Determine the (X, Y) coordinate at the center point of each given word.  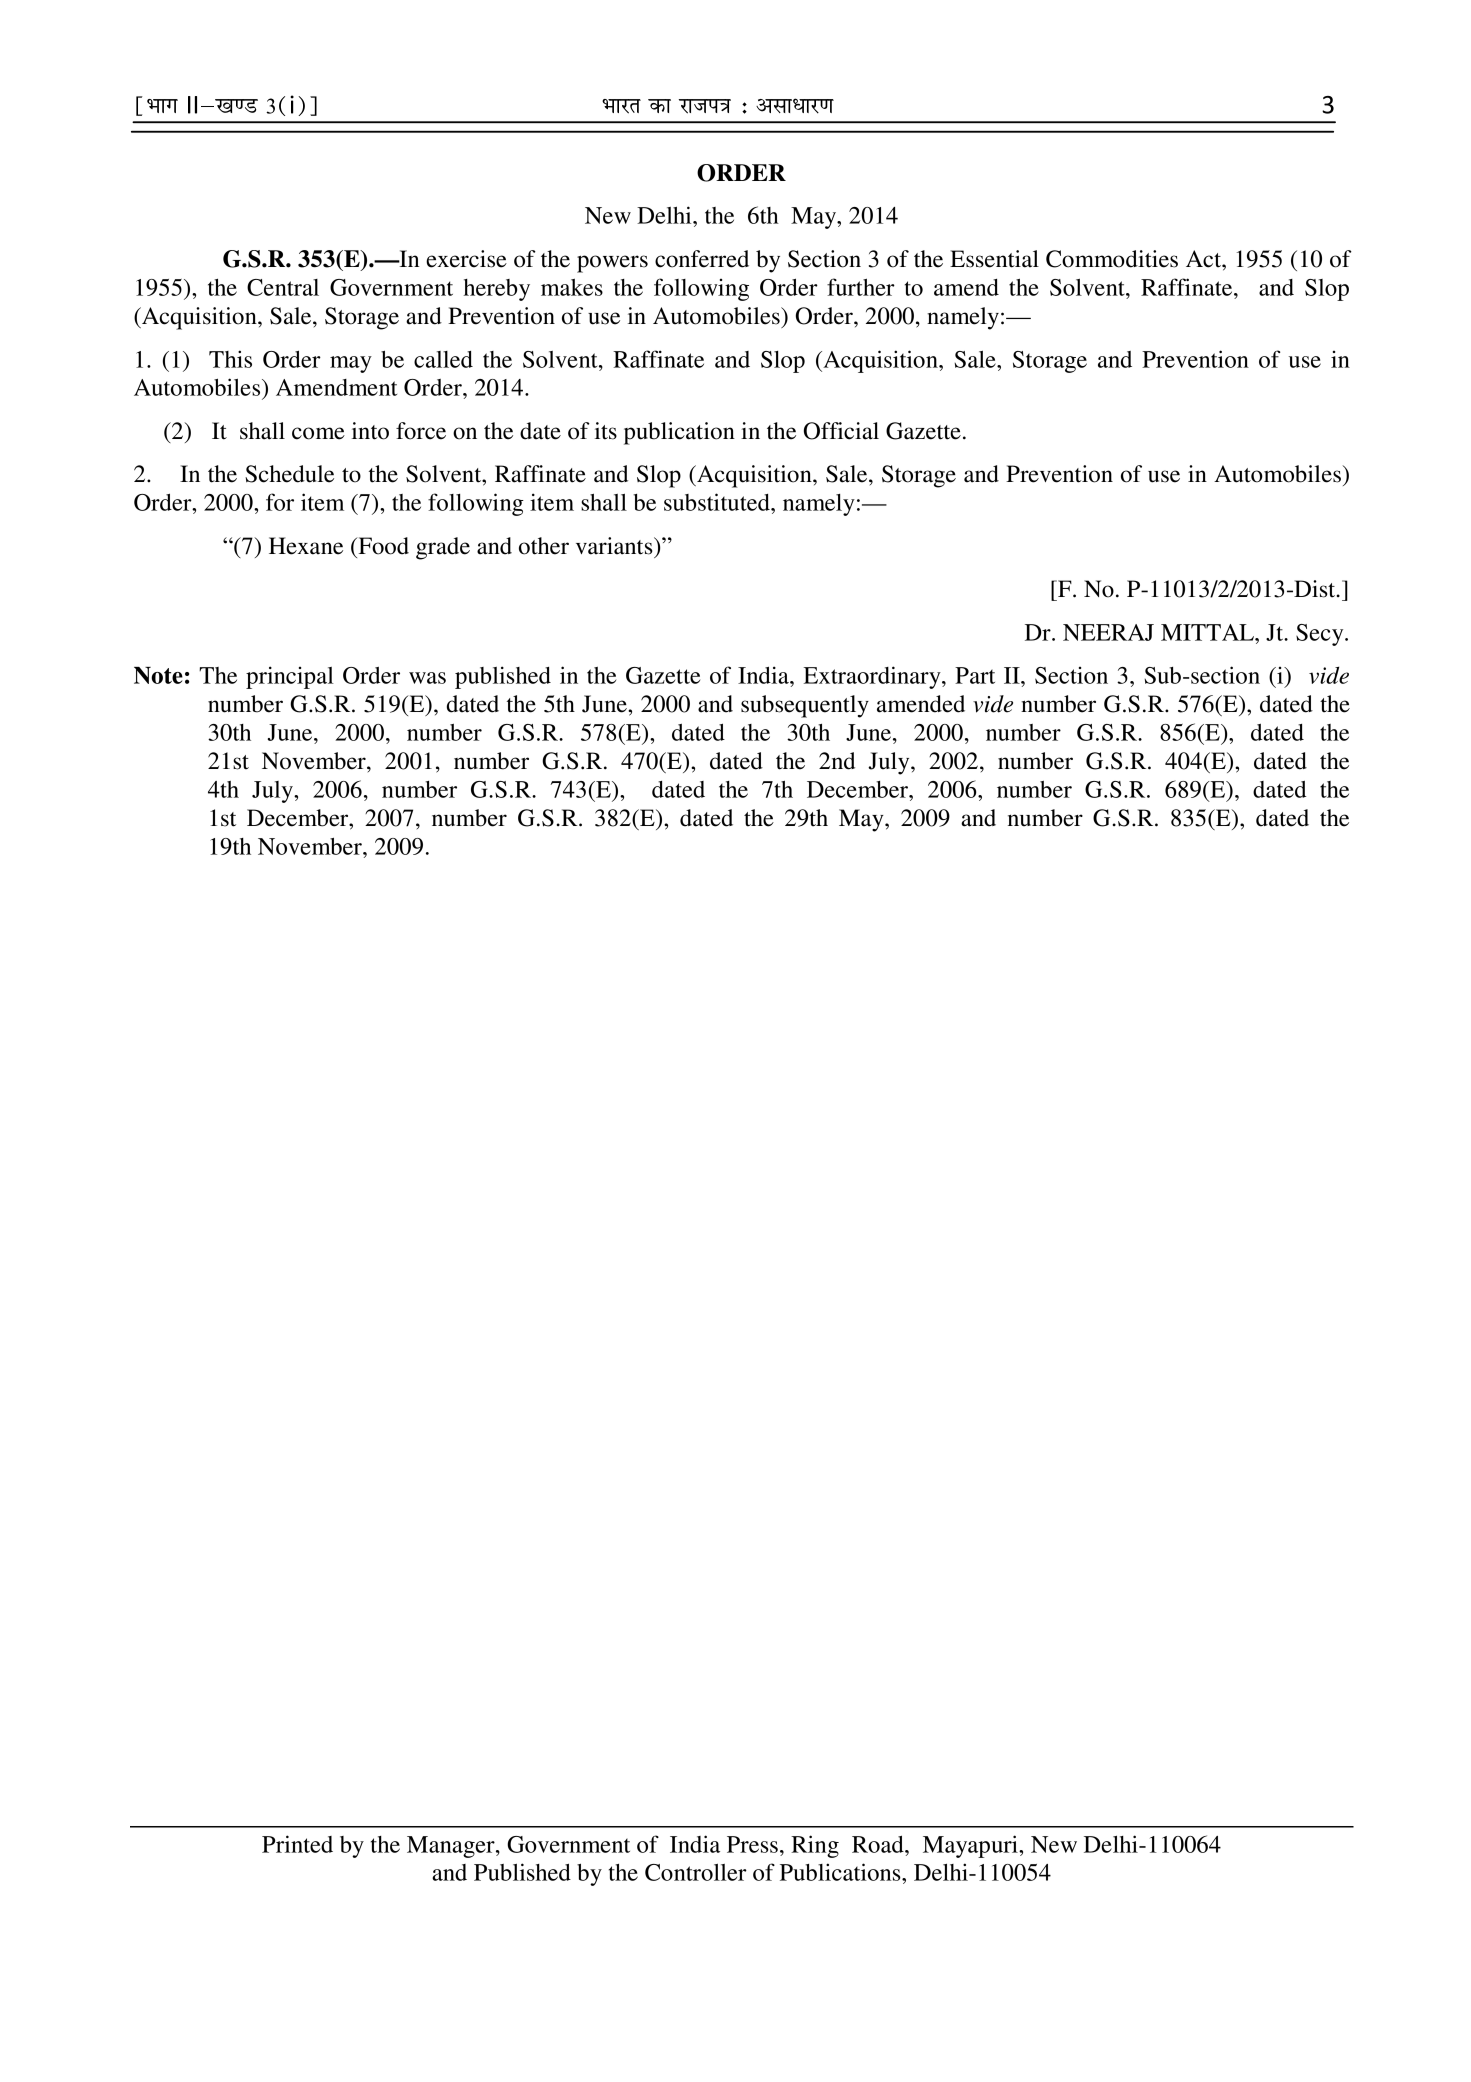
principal (290, 677)
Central (283, 287)
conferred (702, 259)
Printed (297, 1844)
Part (975, 675)
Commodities (1112, 259)
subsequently (805, 706)
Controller (696, 1872)
